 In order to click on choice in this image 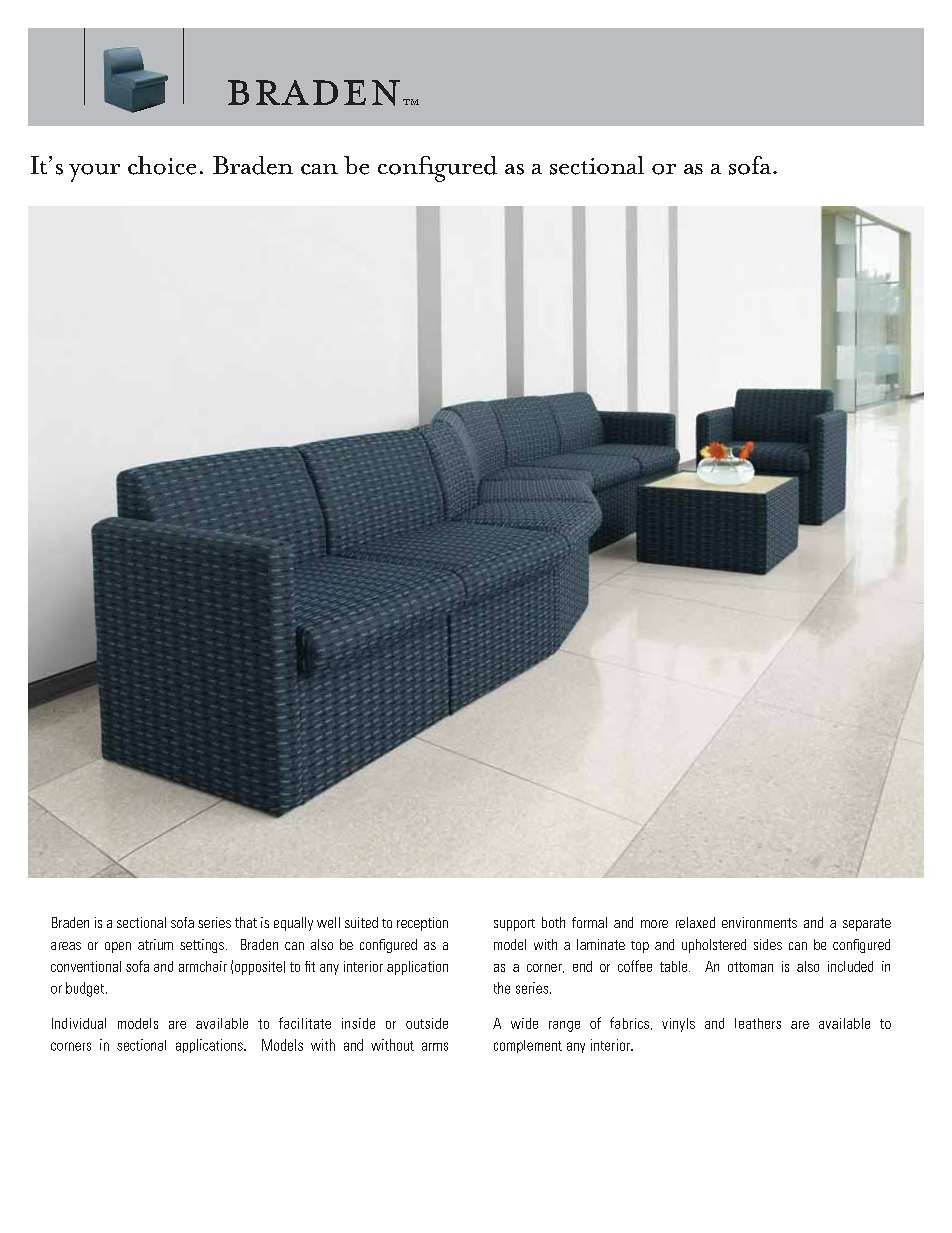, I will do `click(162, 165)`.
